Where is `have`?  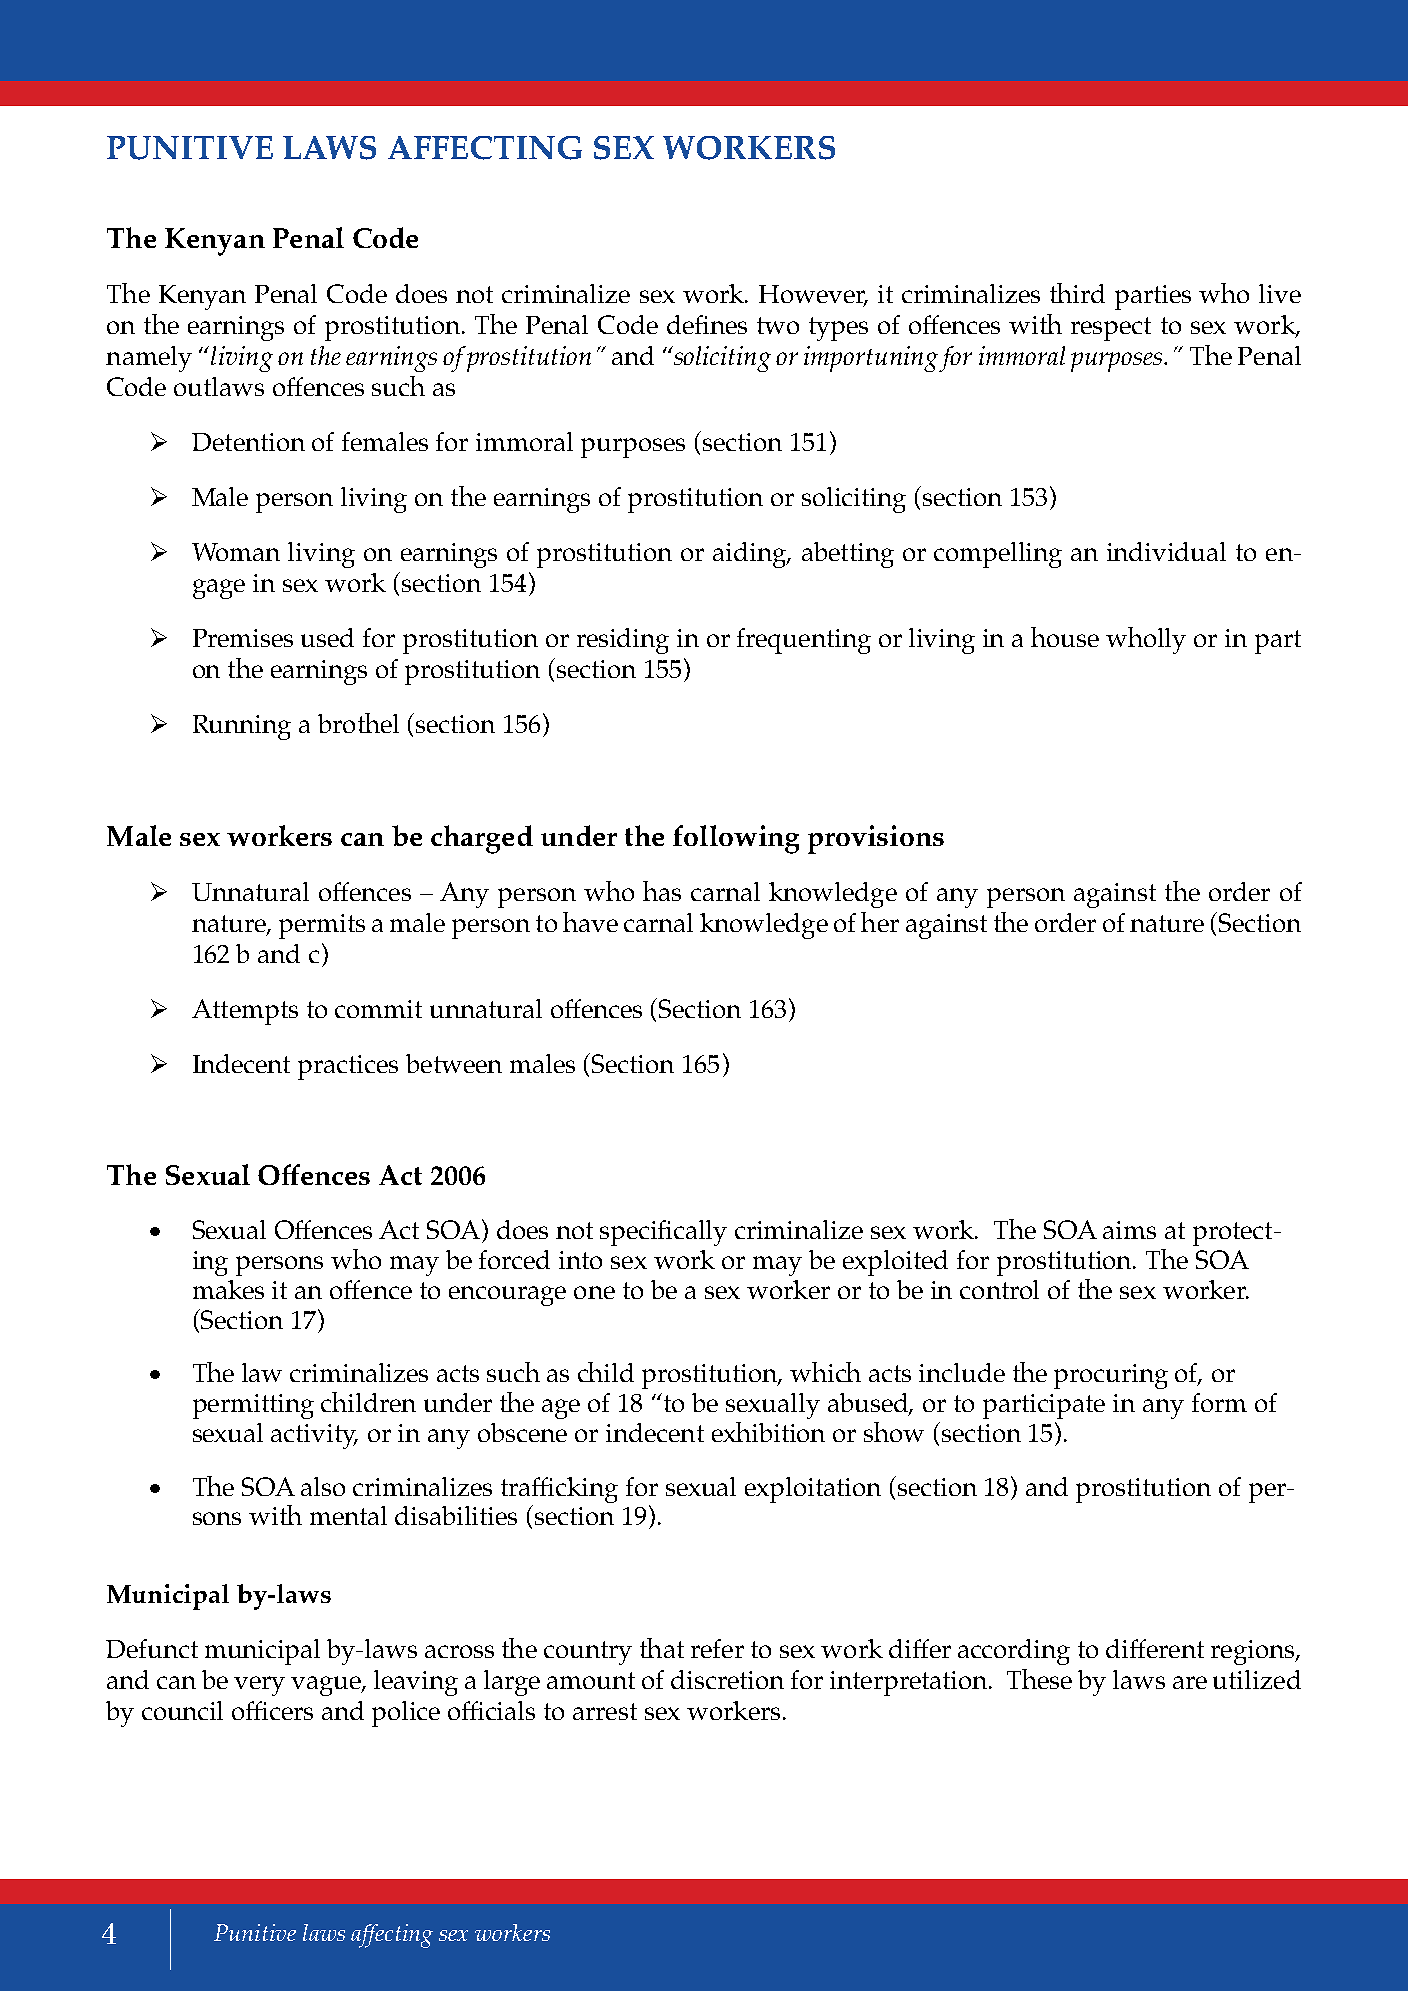
have is located at coordinates (590, 922).
